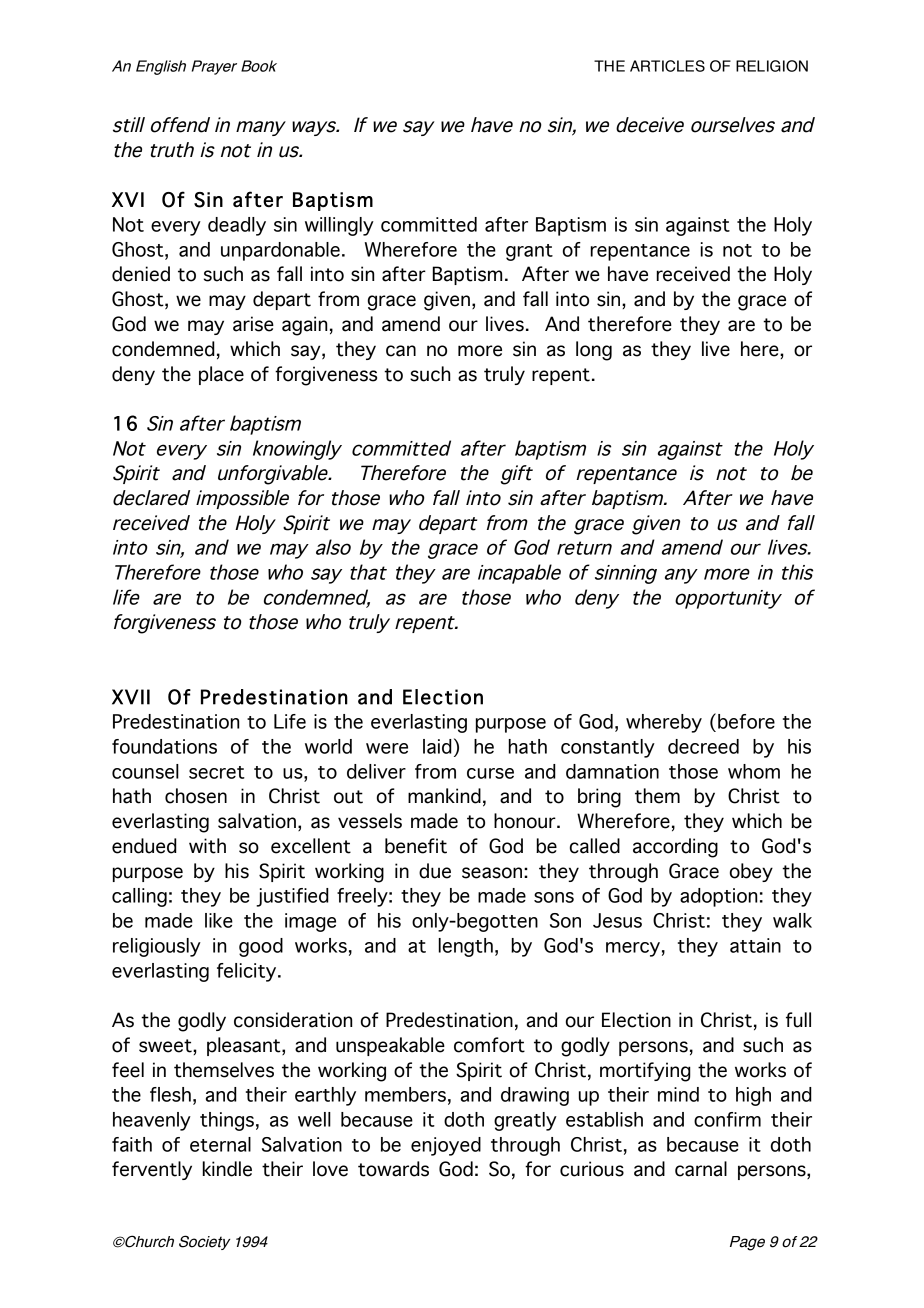 The image size is (924, 1308). What do you see at coordinates (667, 66) in the document?
I see `ARTICLES` at bounding box center [667, 66].
